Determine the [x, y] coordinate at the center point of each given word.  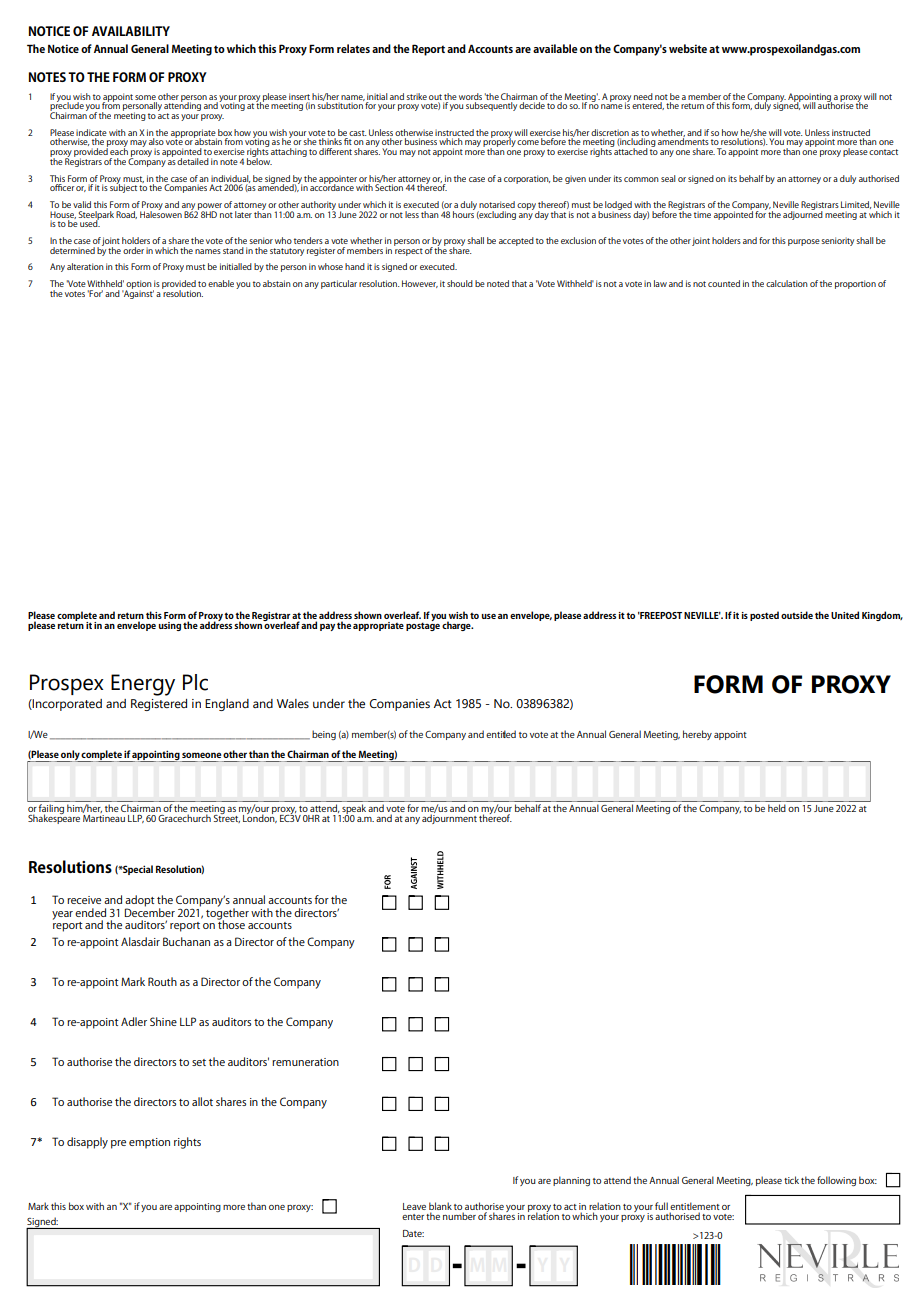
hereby [697, 735]
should [460, 283]
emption [149, 1143]
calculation [787, 283]
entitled [501, 734]
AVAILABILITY [131, 31]
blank [440, 1206]
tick [791, 1180]
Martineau [104, 818]
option [139, 285]
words [470, 96]
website [688, 48]
